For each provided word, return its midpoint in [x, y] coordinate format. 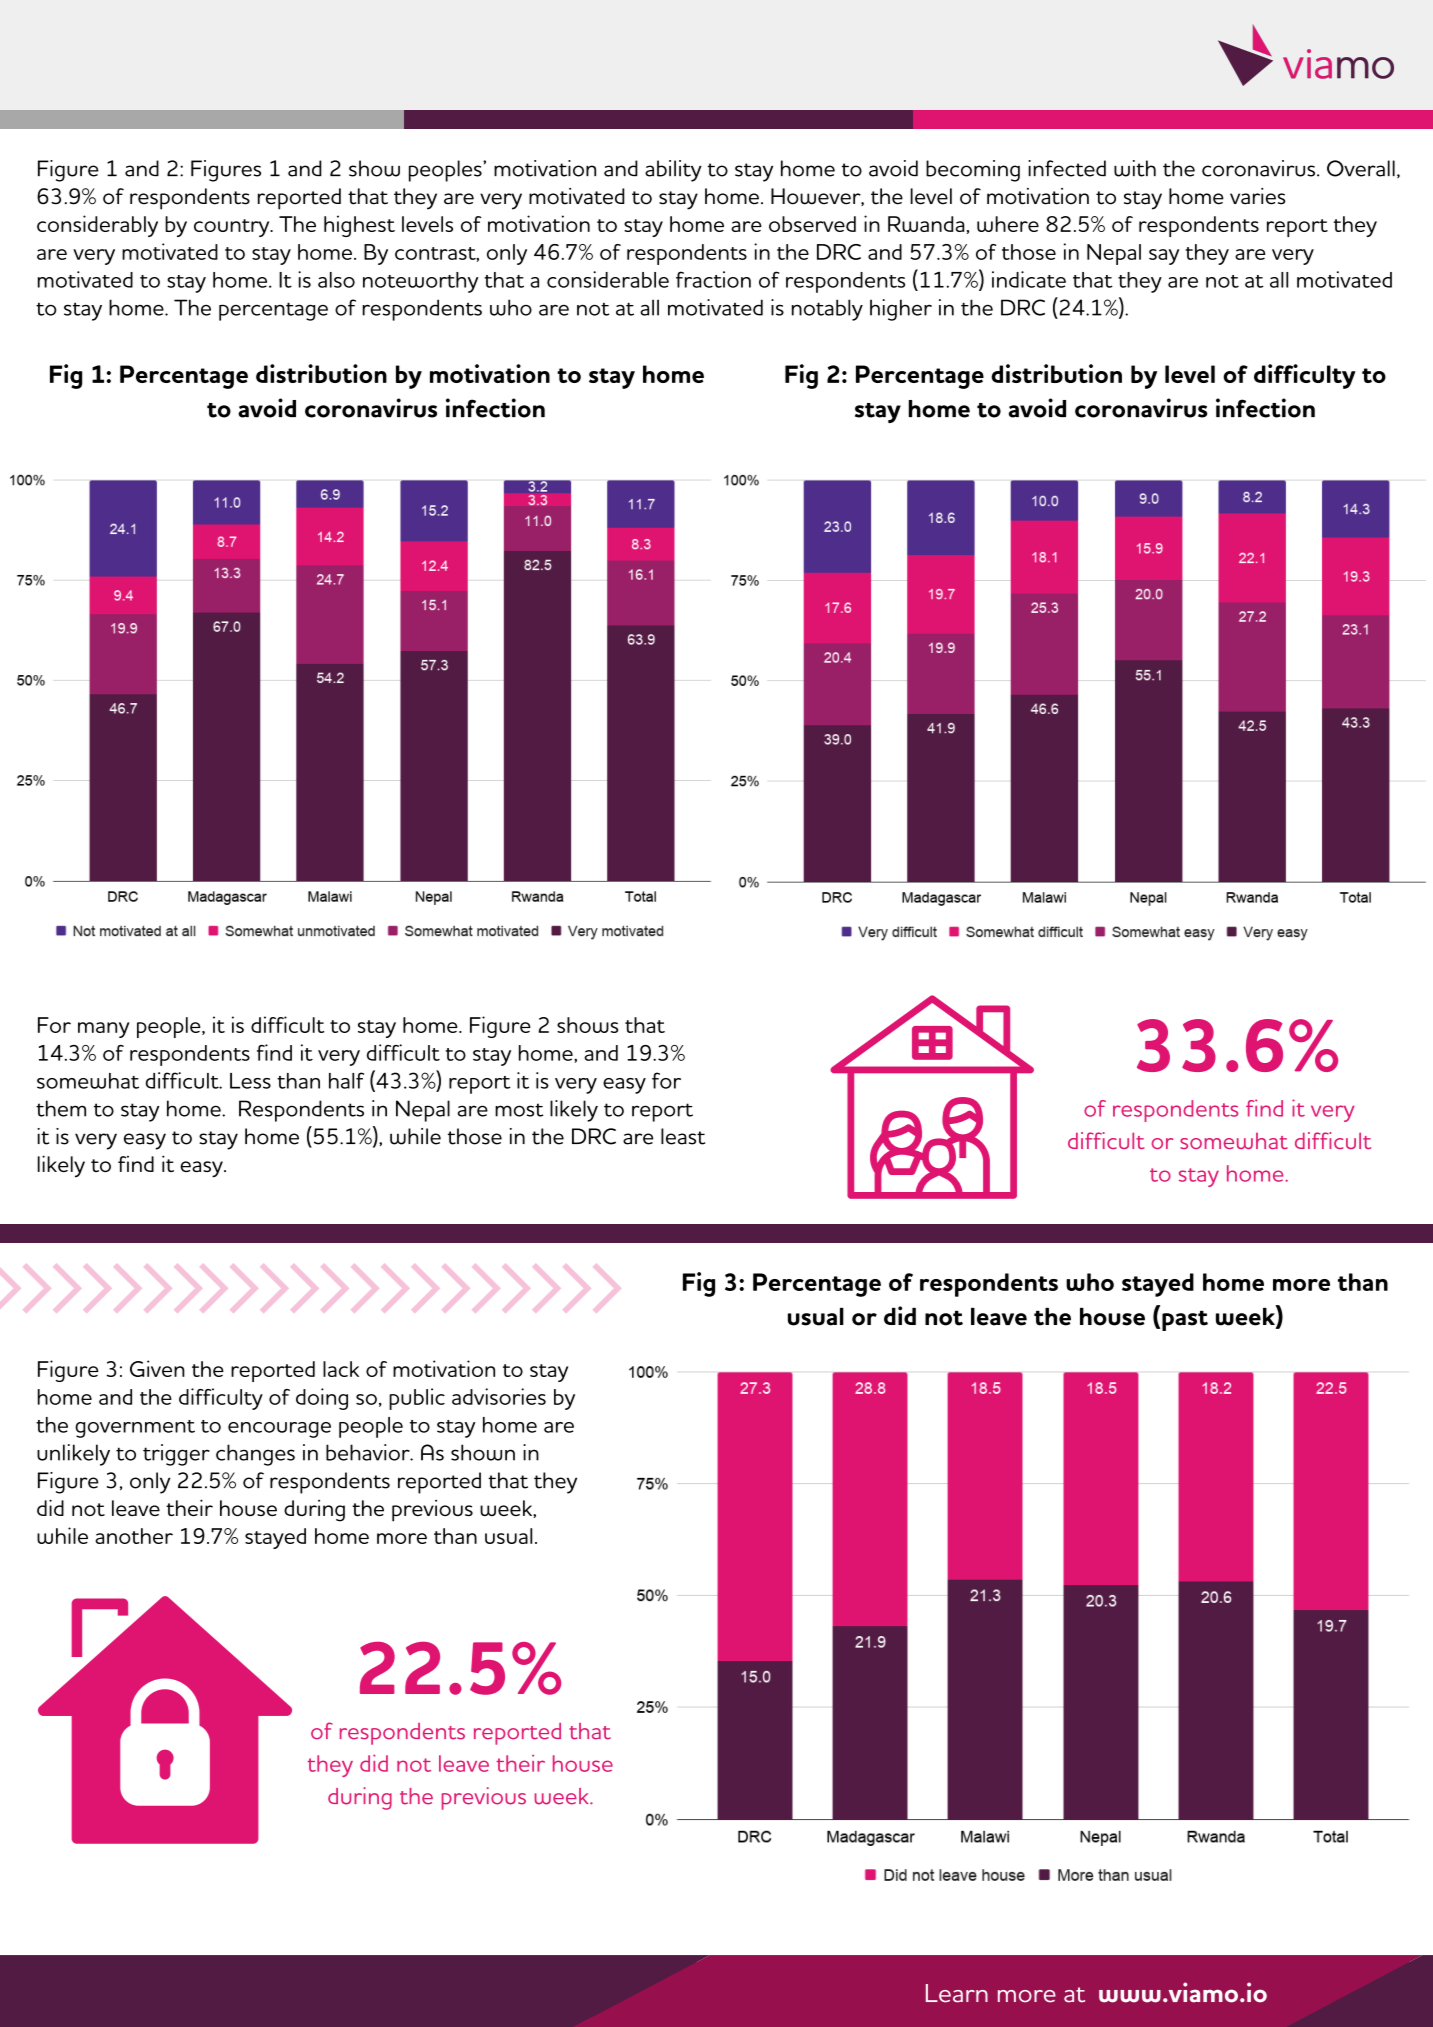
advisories [499, 1396]
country [233, 228]
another [134, 1536]
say [1164, 257]
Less [250, 1081]
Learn [957, 1993]
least [683, 1136]
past [1185, 1320]
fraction [713, 279]
